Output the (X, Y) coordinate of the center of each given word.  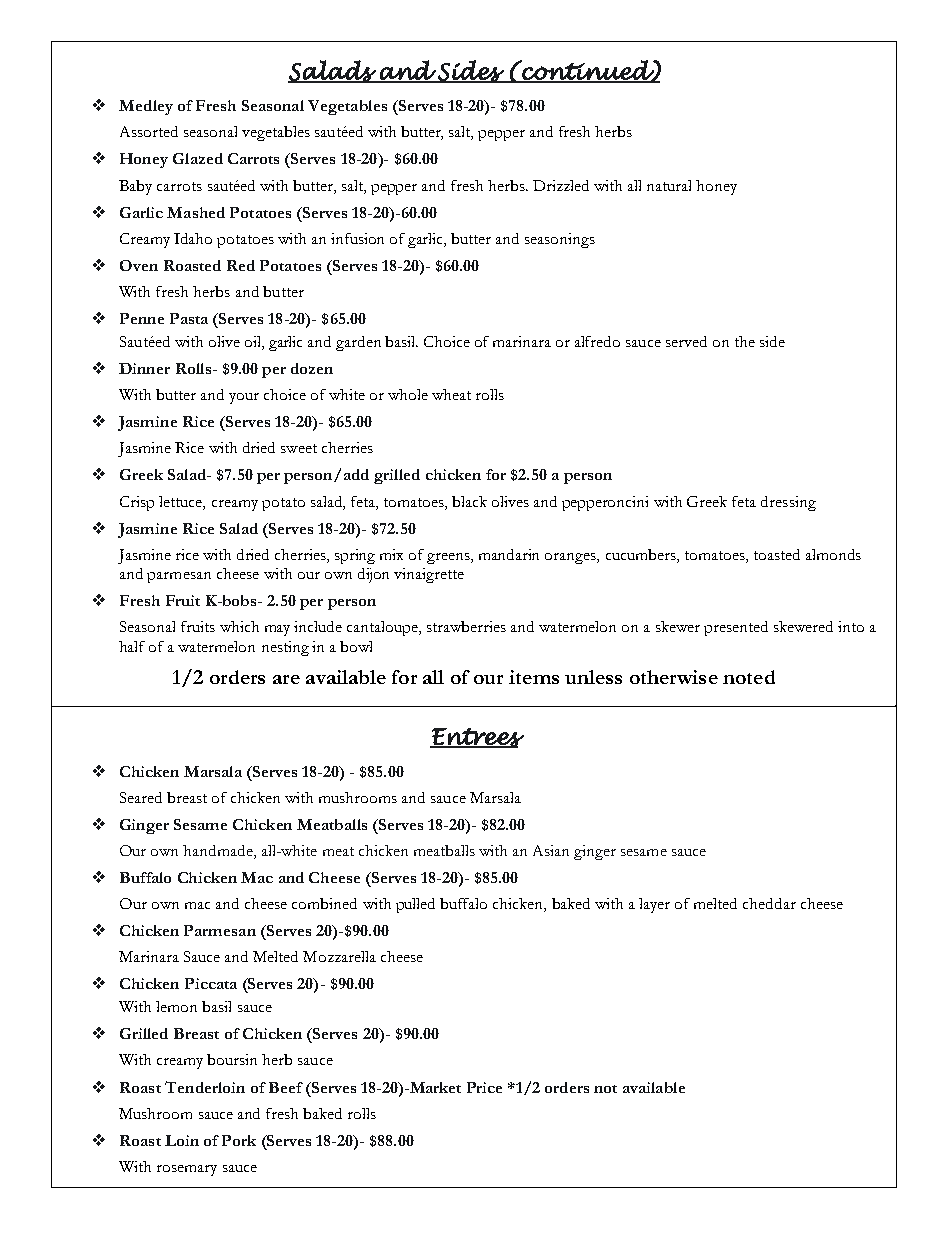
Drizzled (561, 185)
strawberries (466, 626)
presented (736, 628)
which (239, 626)
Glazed (198, 158)
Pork (239, 1140)
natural (669, 185)
